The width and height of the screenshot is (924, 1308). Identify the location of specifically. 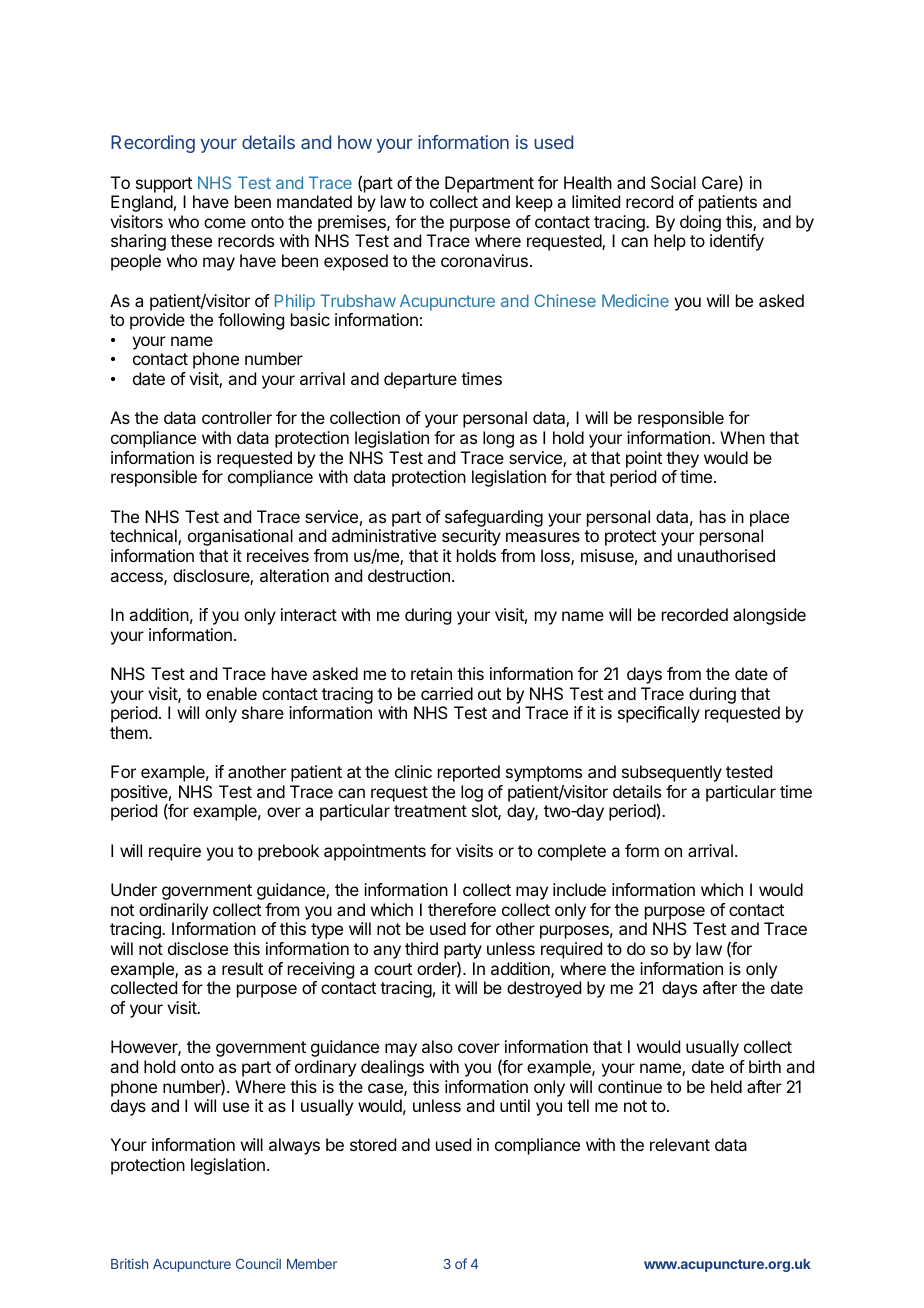
(659, 714).
